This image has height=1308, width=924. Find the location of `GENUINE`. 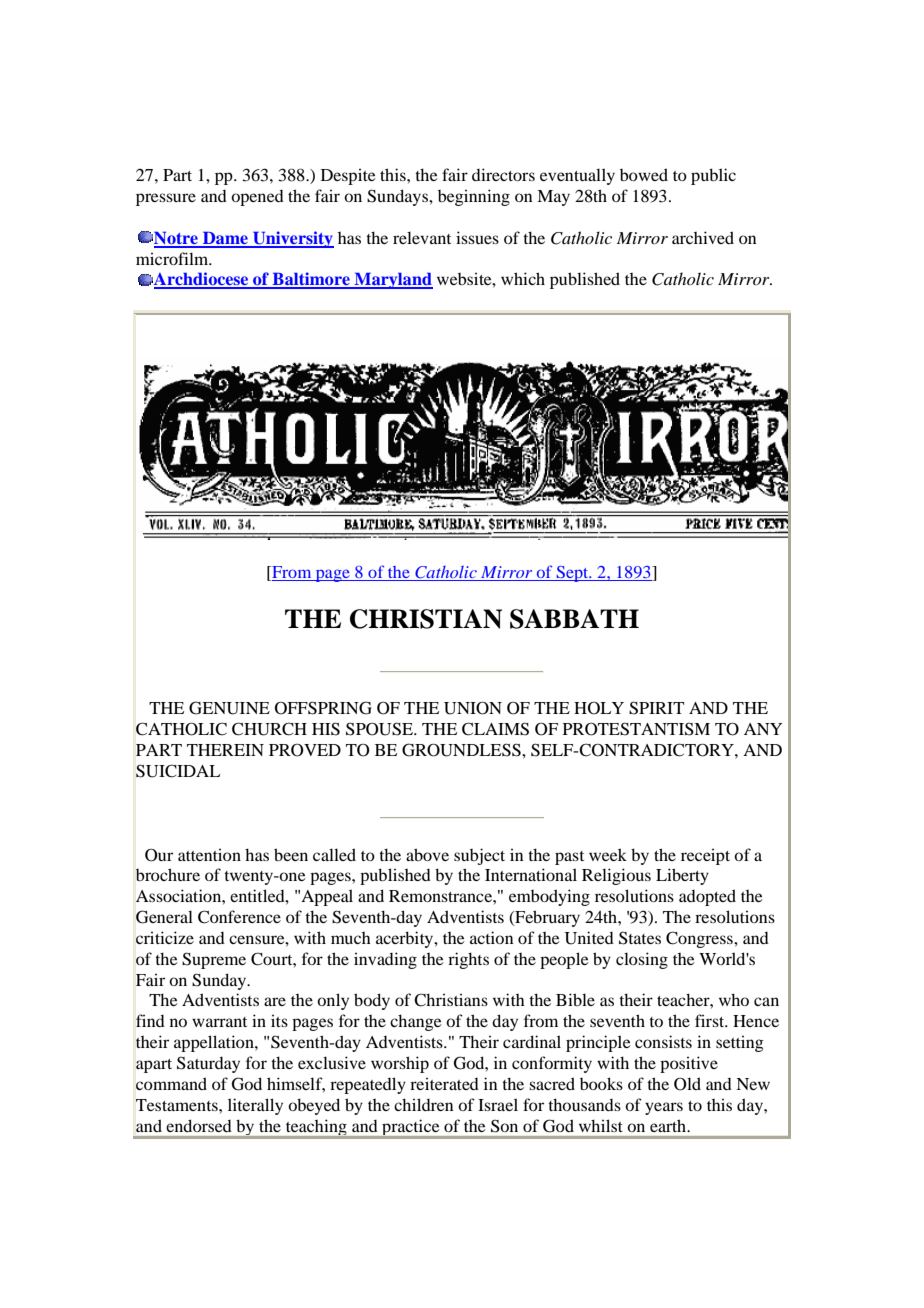

GENUINE is located at coordinates (229, 708).
